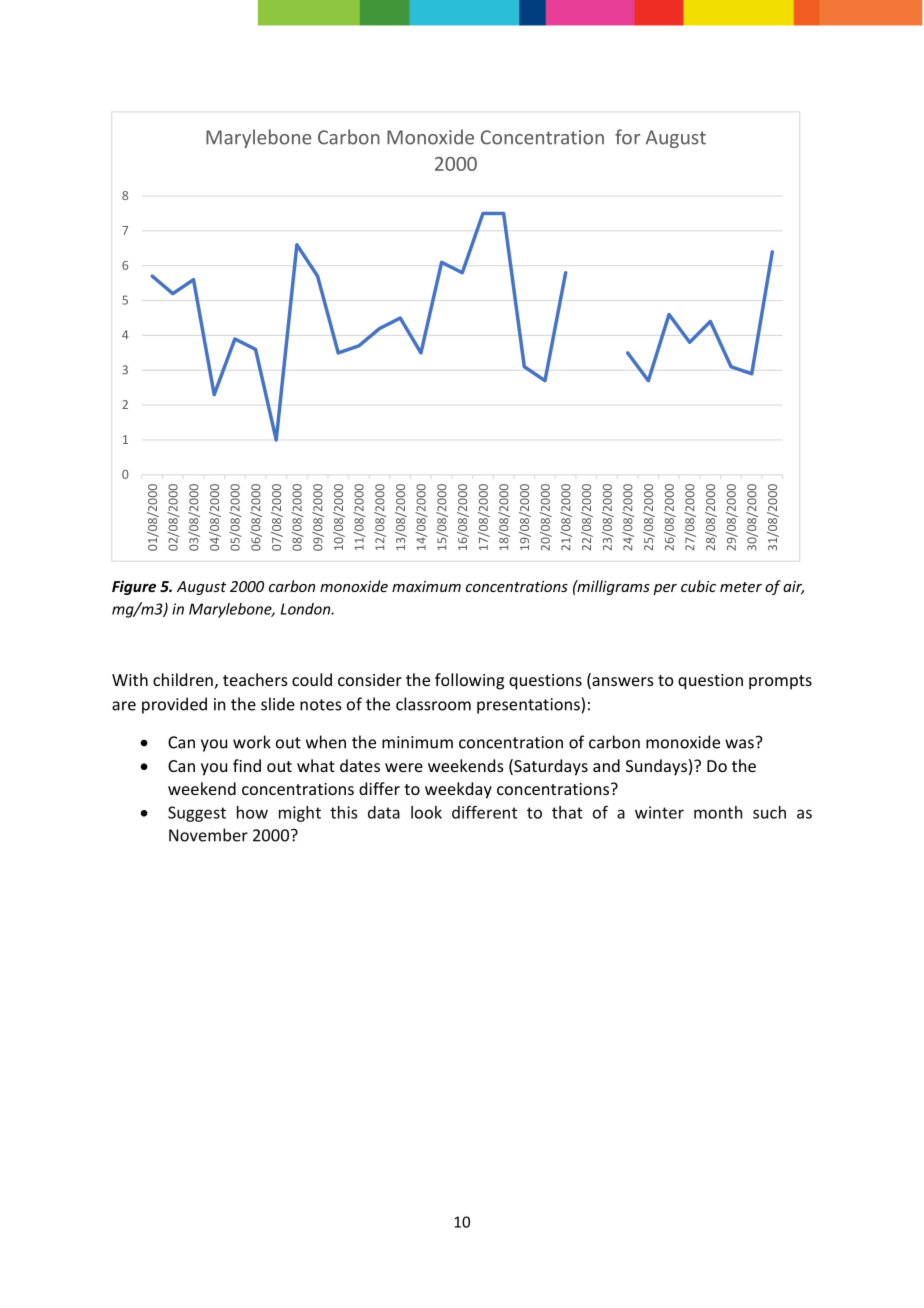 Image resolution: width=924 pixels, height=1308 pixels. What do you see at coordinates (426, 812) in the page?
I see `look` at bounding box center [426, 812].
